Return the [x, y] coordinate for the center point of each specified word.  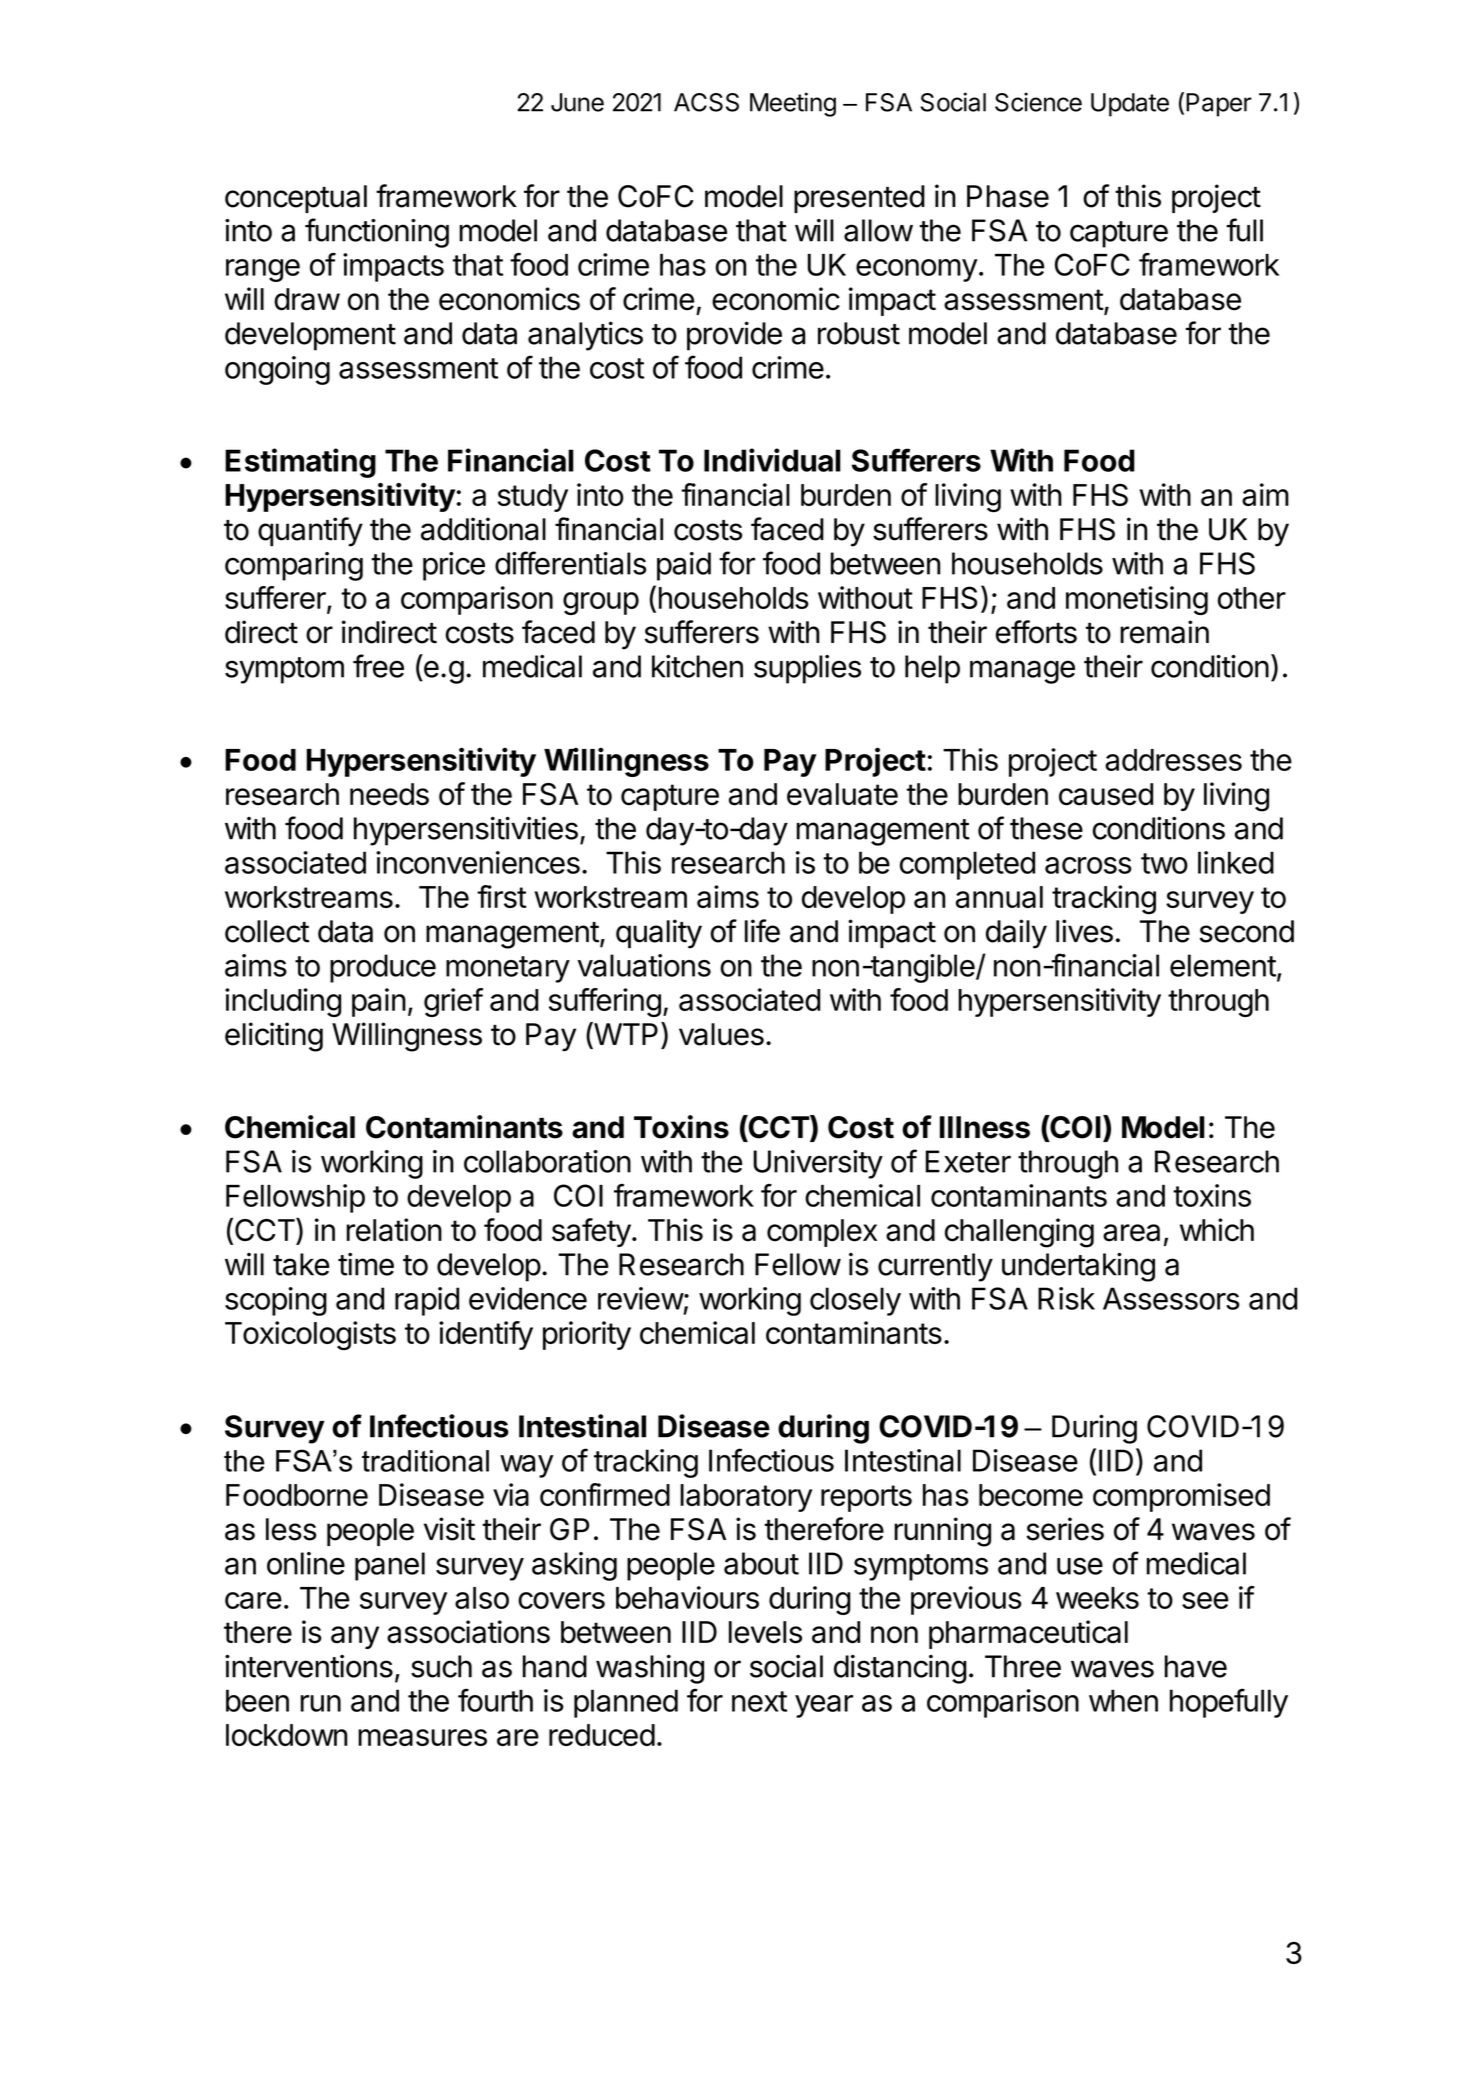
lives [1084, 931]
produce [383, 968]
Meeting [793, 104]
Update [1130, 105]
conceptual [296, 199]
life [762, 931]
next [759, 1701]
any [355, 1637]
